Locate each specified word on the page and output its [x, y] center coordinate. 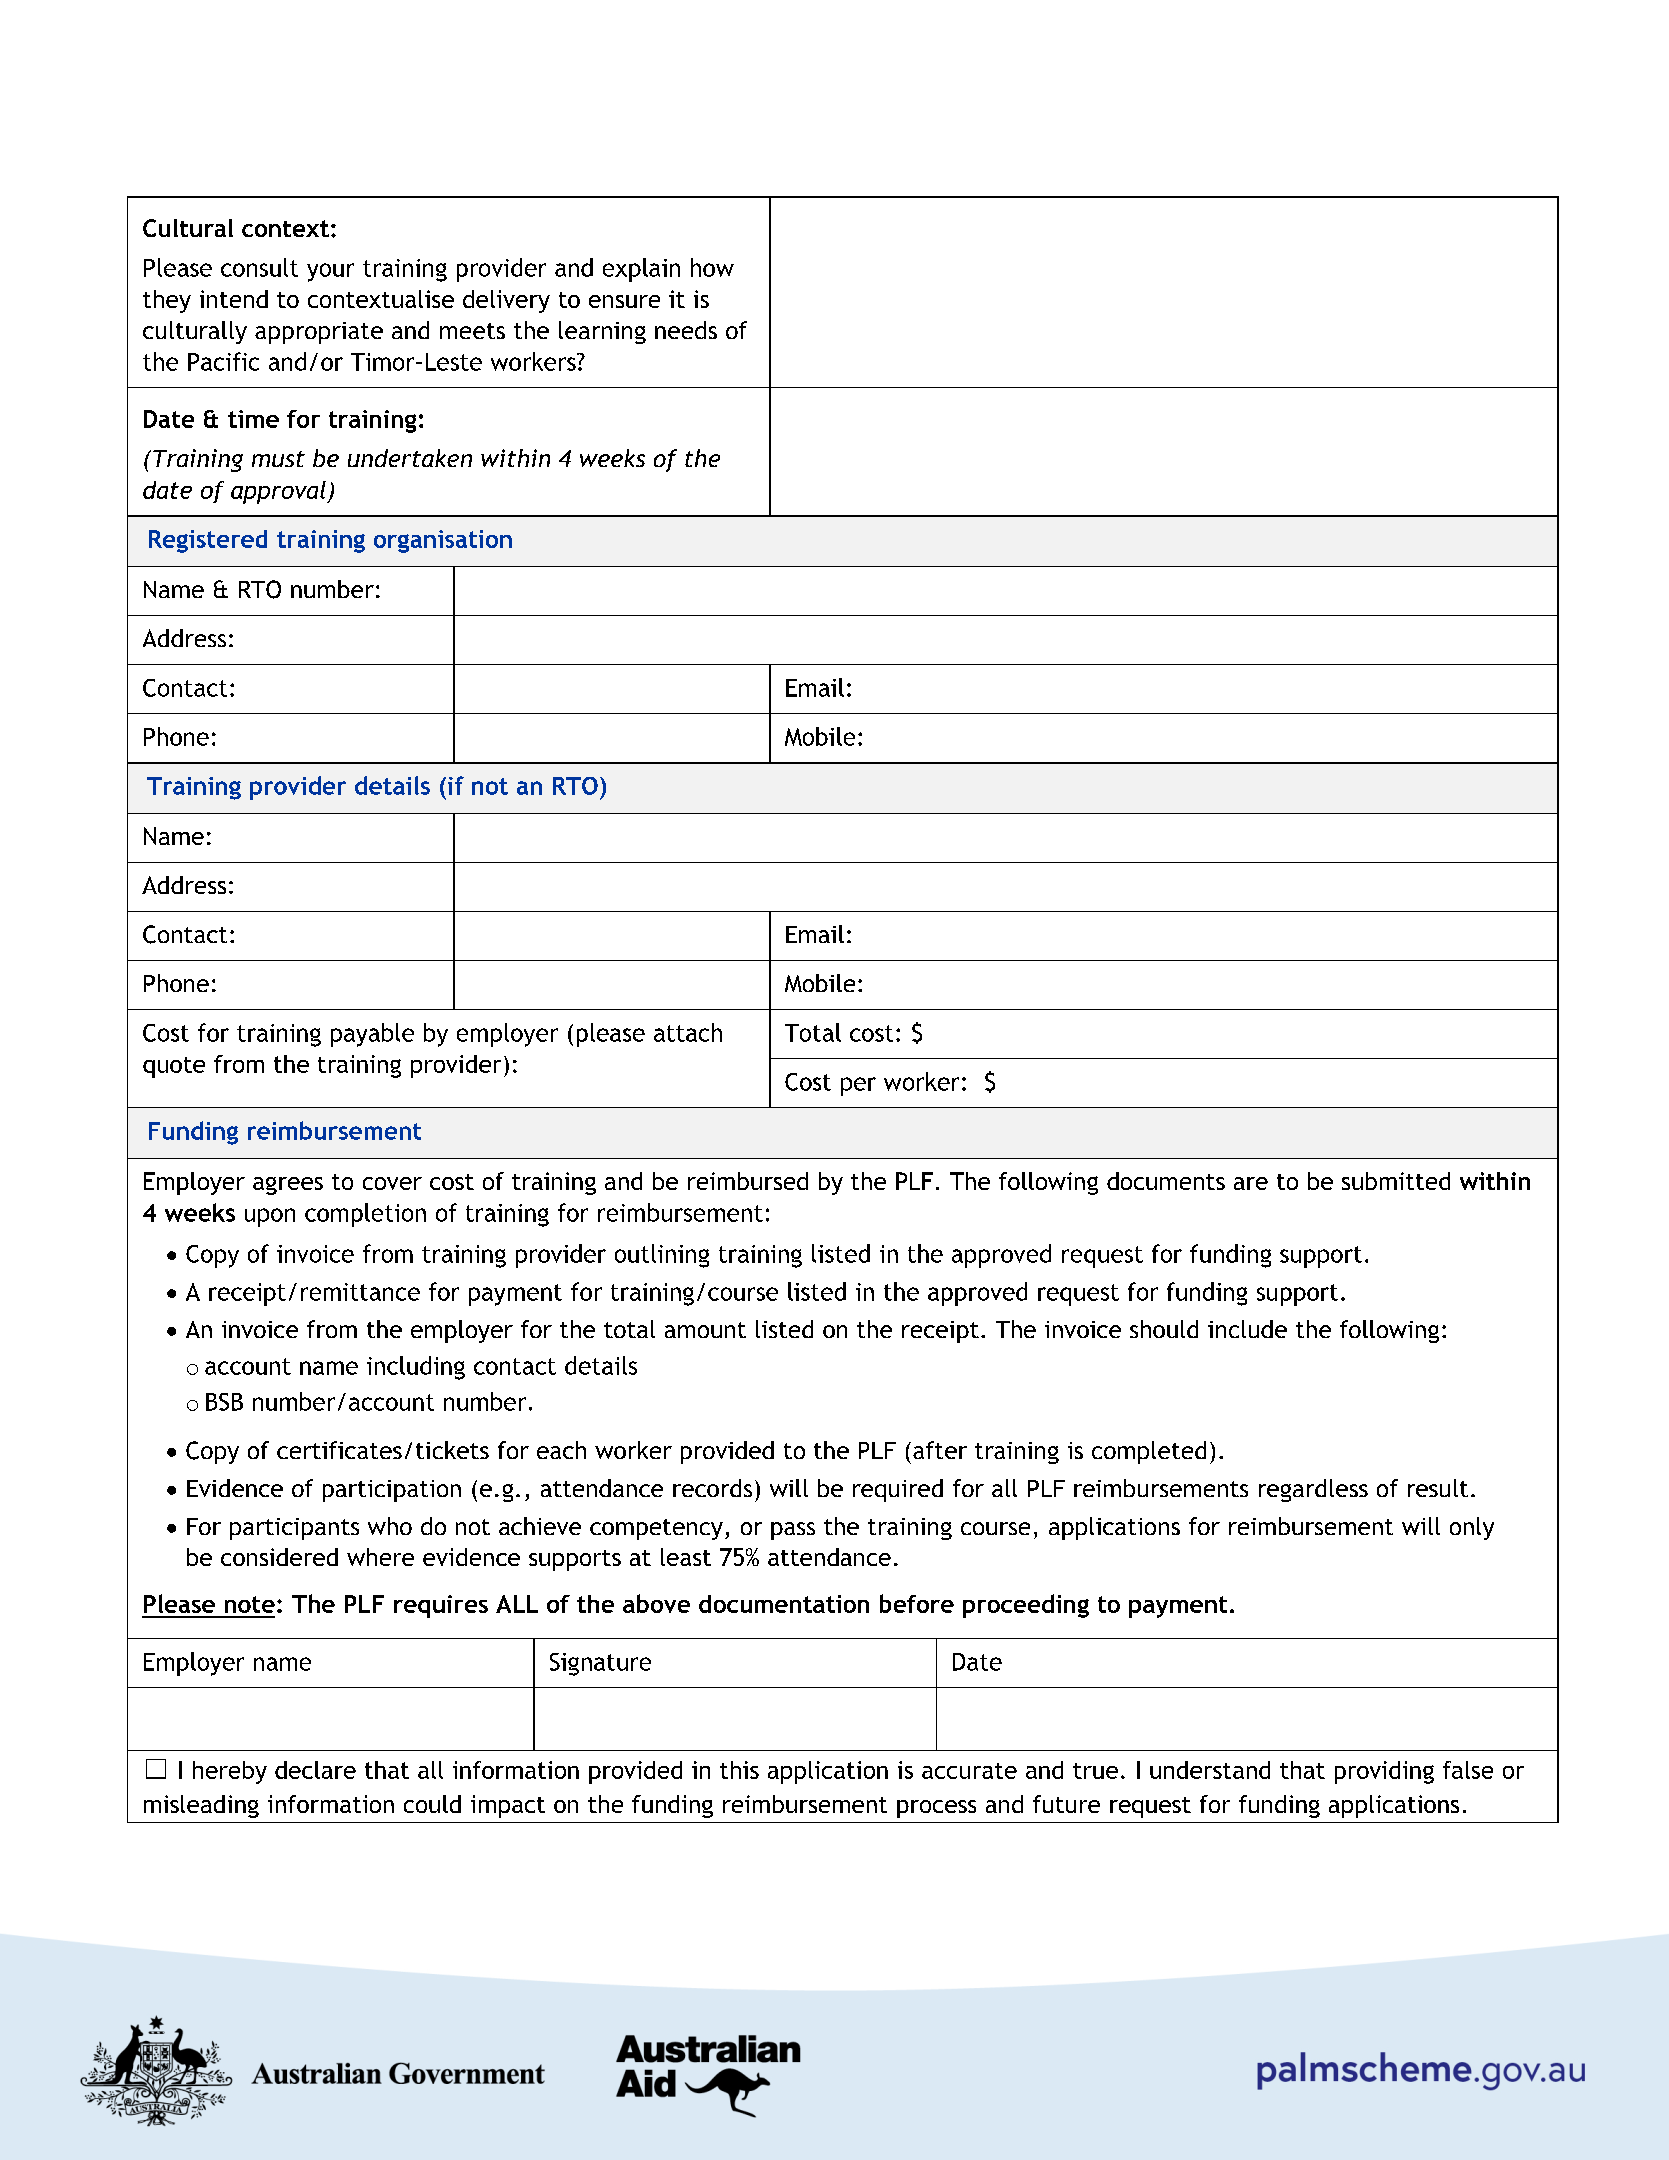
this [739, 1770]
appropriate [319, 333]
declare [315, 1770]
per [858, 1086]
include [1247, 1329]
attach [688, 1032]
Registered [208, 541]
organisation [443, 541]
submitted [1396, 1181]
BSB [224, 1402]
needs [686, 330]
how [712, 267]
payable [372, 1035]
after [940, 1450]
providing [1384, 1772]
